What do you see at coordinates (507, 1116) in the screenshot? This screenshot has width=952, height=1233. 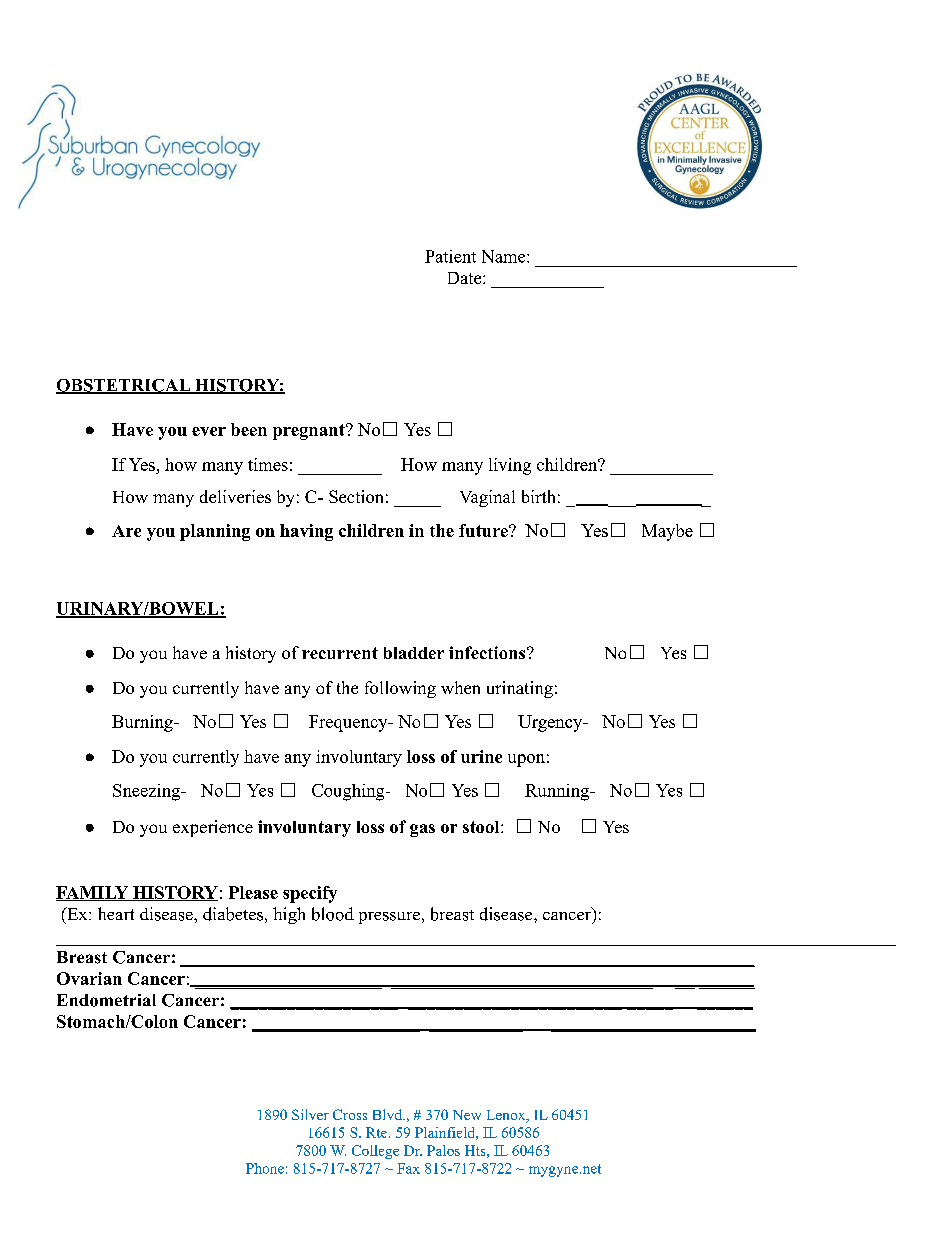 I see `Lenox` at bounding box center [507, 1116].
